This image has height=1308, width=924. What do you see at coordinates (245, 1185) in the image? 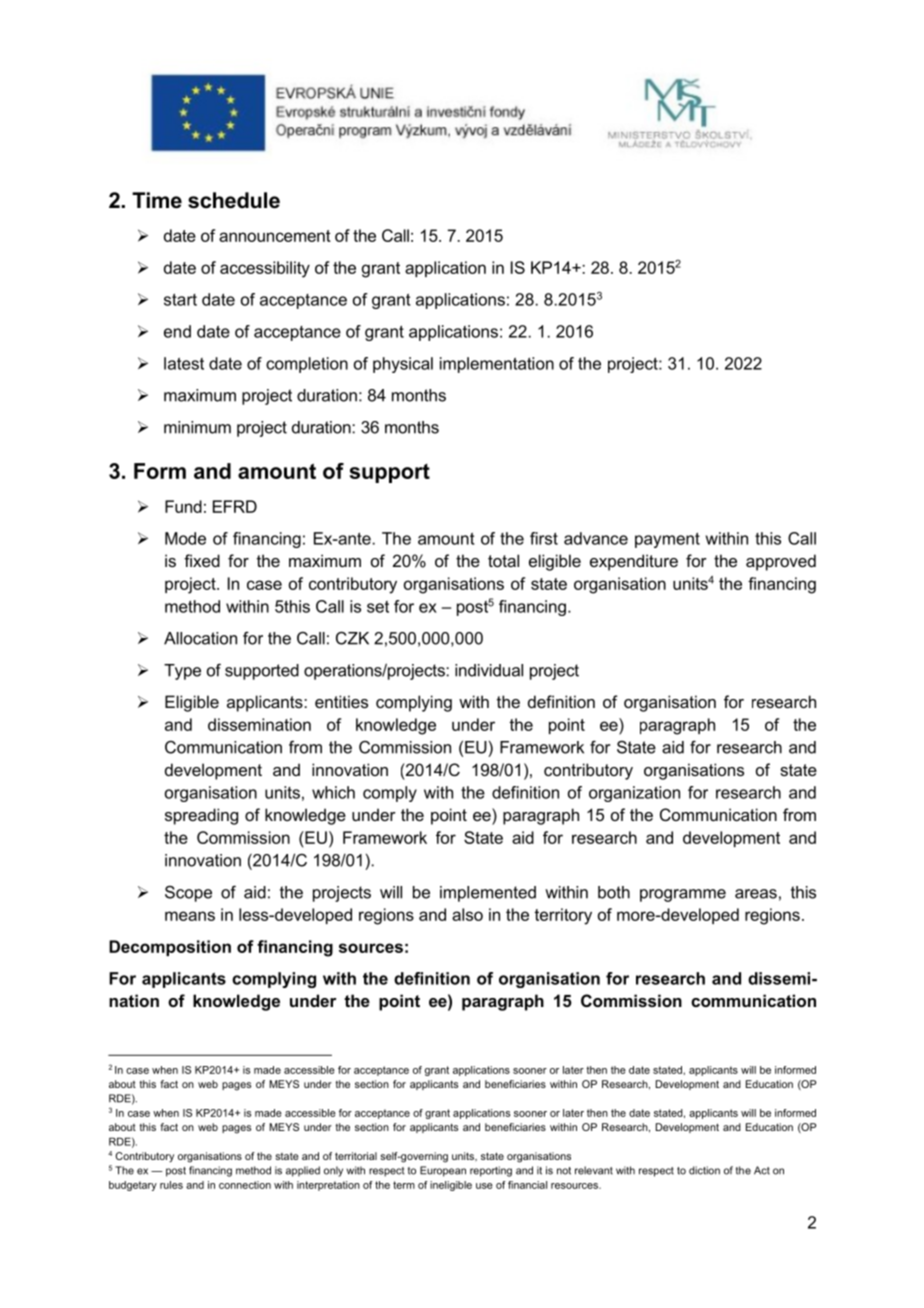
I see `connection` at bounding box center [245, 1185].
